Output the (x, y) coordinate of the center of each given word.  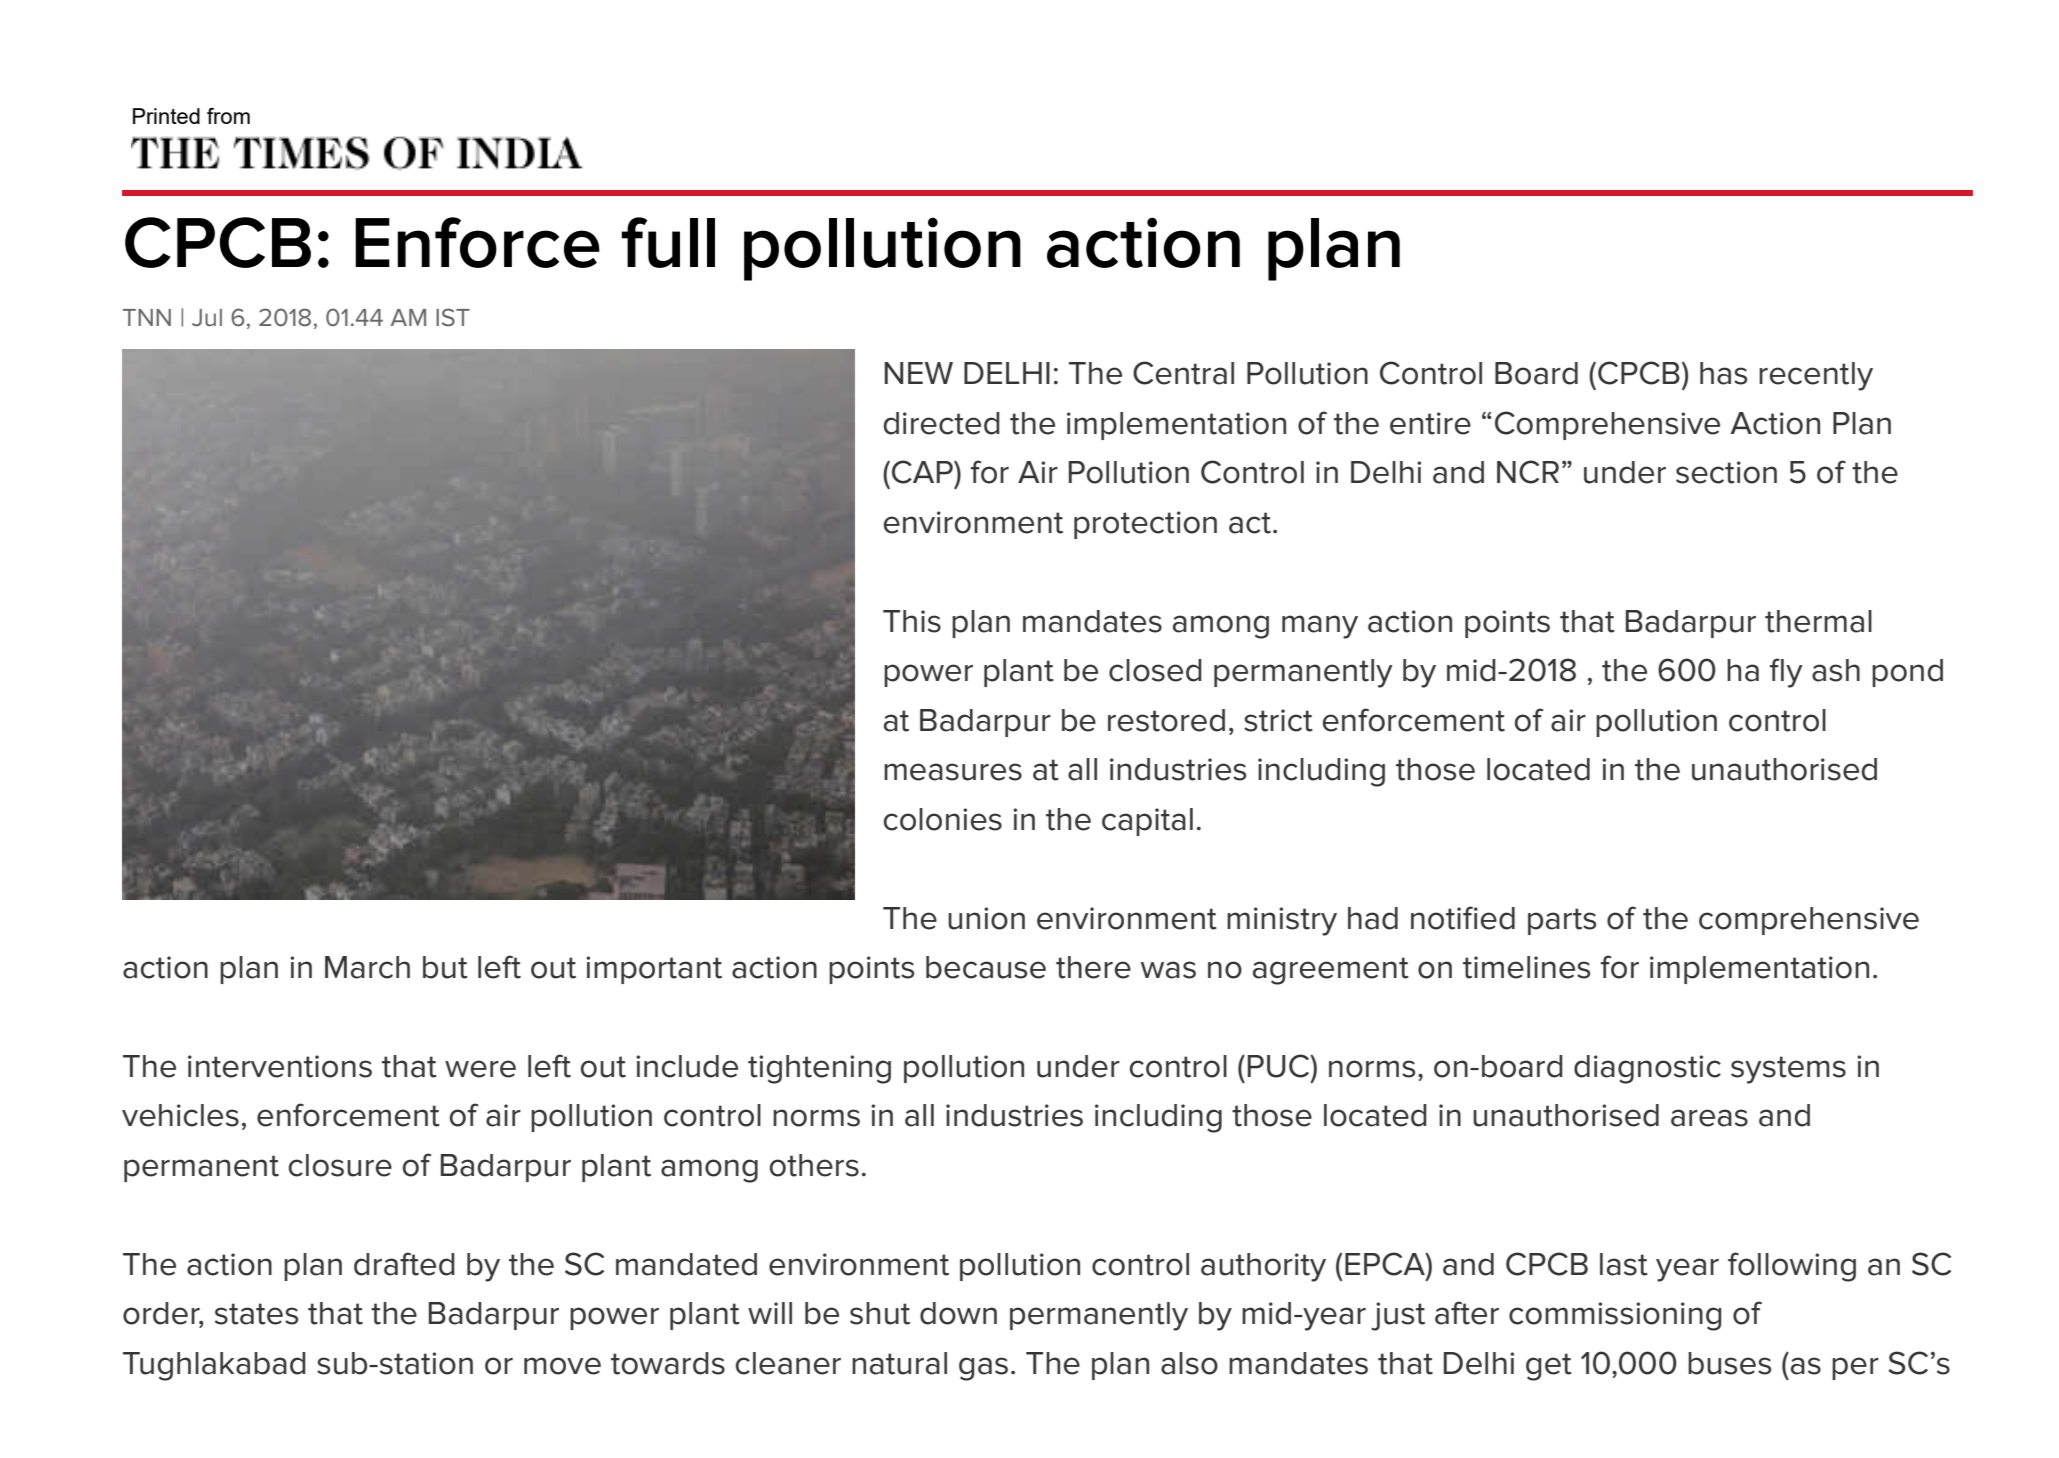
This (912, 621)
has (1723, 373)
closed (1155, 670)
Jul (207, 318)
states (256, 1314)
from (228, 116)
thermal (1818, 621)
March (367, 967)
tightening (819, 1069)
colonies (943, 819)
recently (1816, 376)
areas (1709, 1118)
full (668, 242)
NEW (919, 373)
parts (1562, 921)
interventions (280, 1066)
